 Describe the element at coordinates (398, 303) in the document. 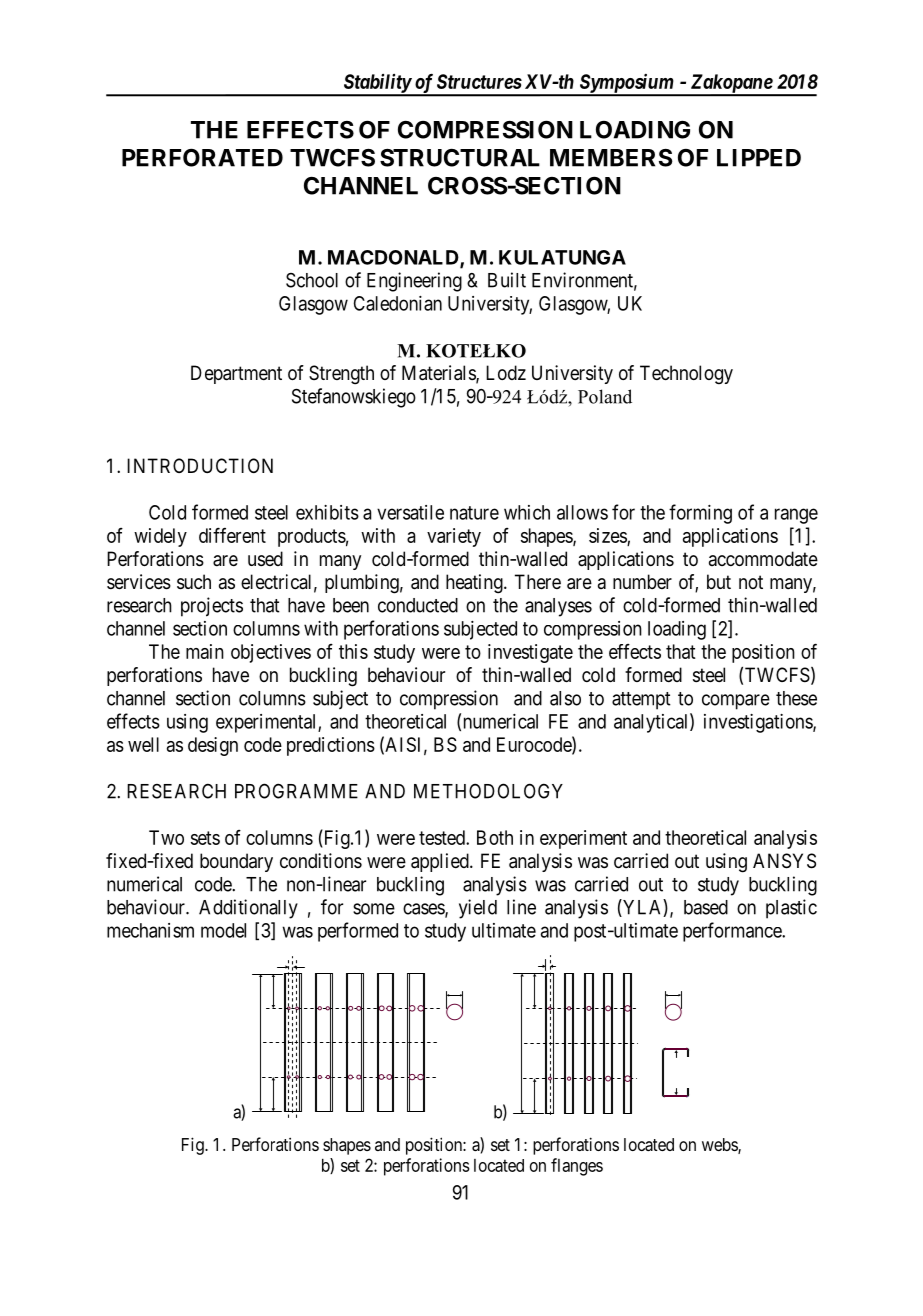

I see `Caledonian` at that location.
